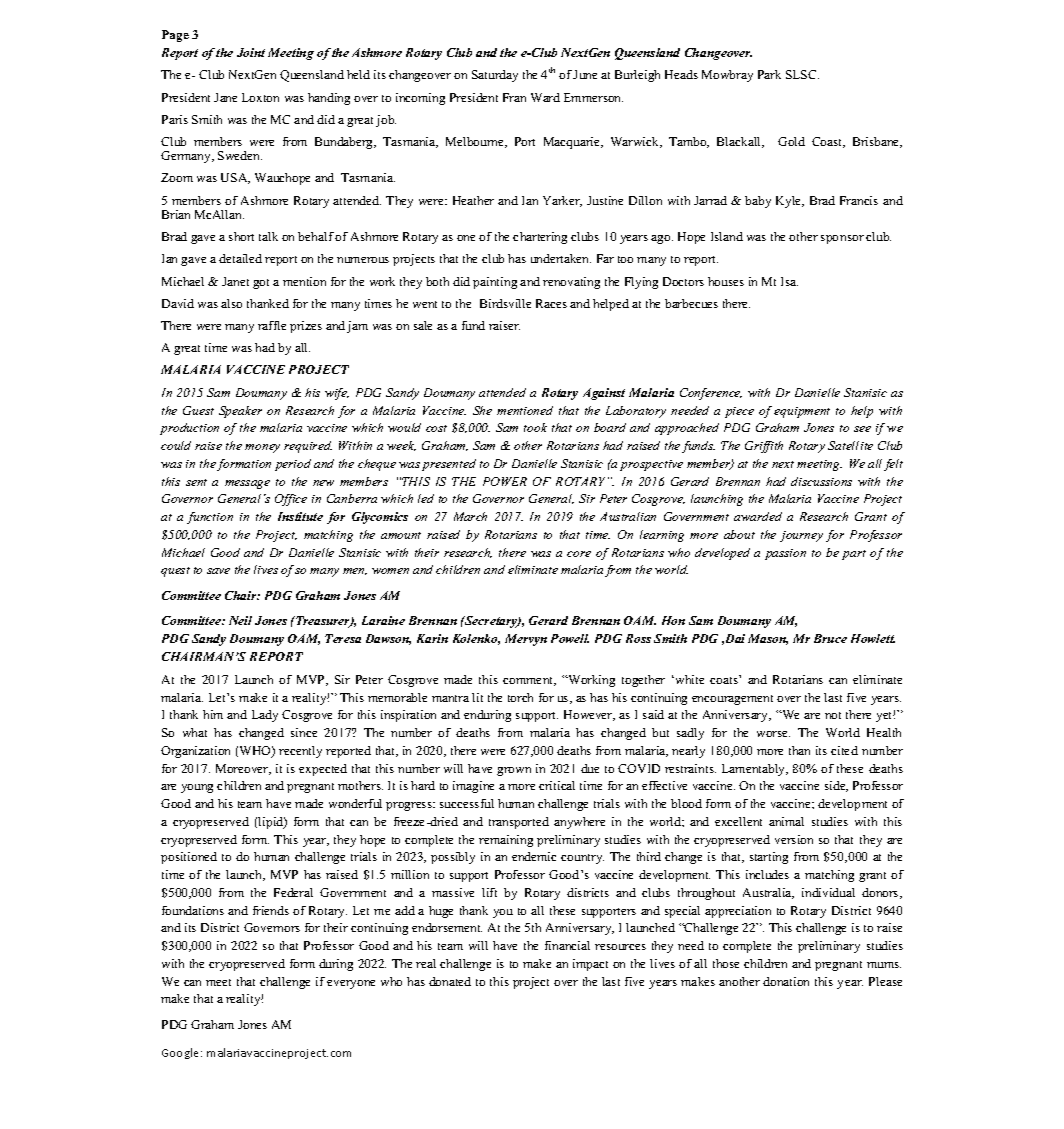 The width and height of the screenshot is (1064, 1129). I want to click on core, so click(579, 554).
